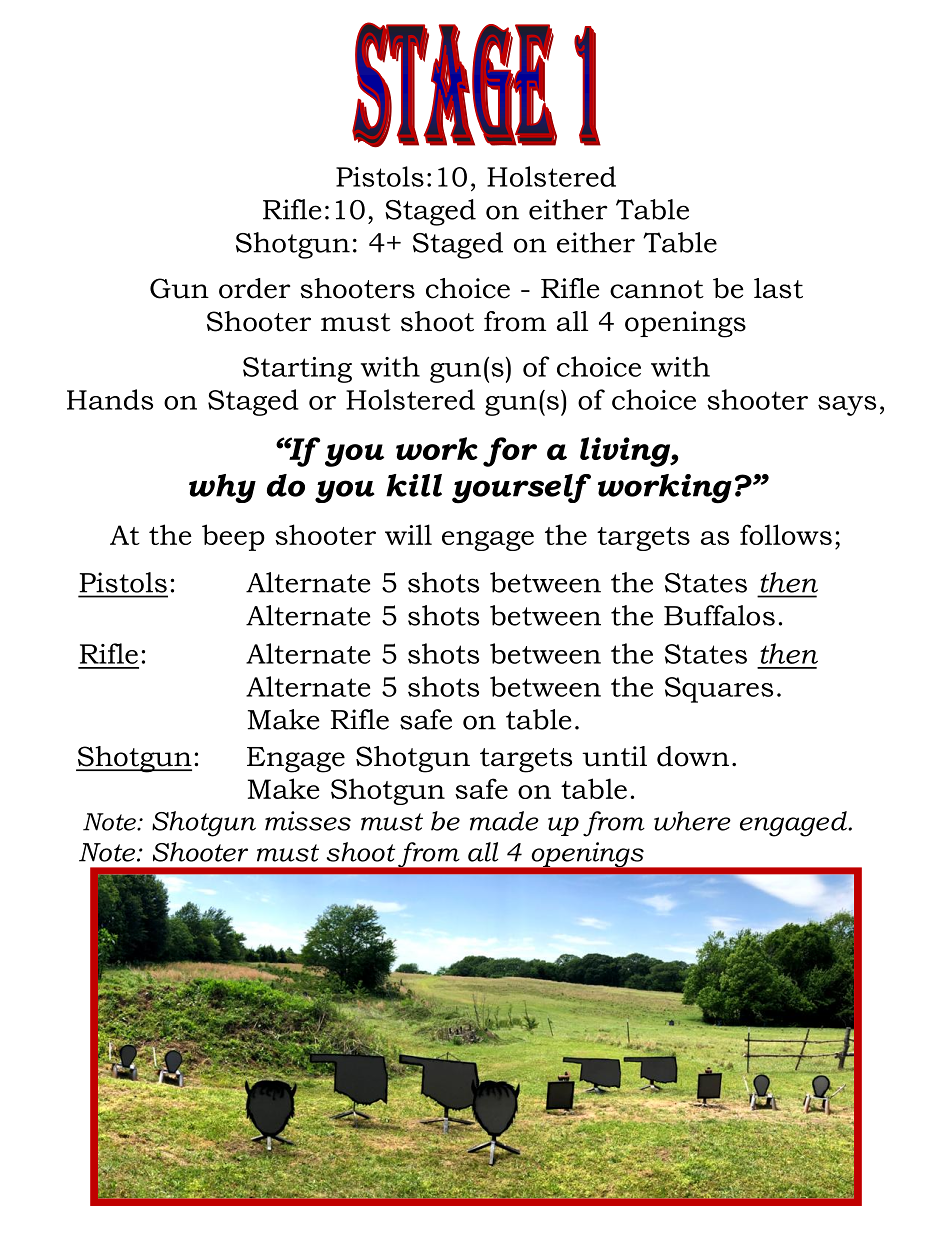  Describe the element at coordinates (510, 452) in the screenshot. I see `for` at that location.
